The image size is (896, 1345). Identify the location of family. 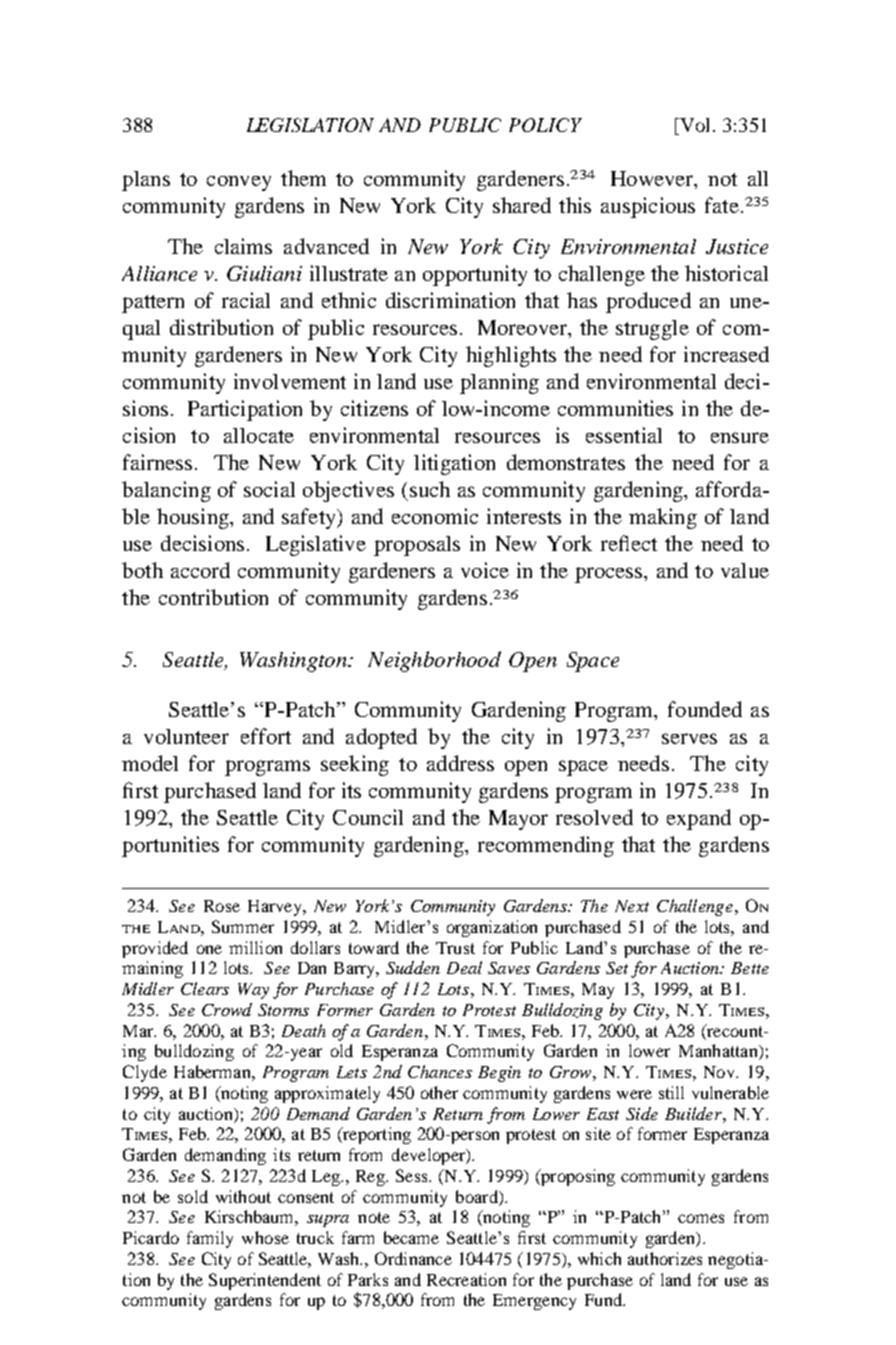
(210, 1239).
